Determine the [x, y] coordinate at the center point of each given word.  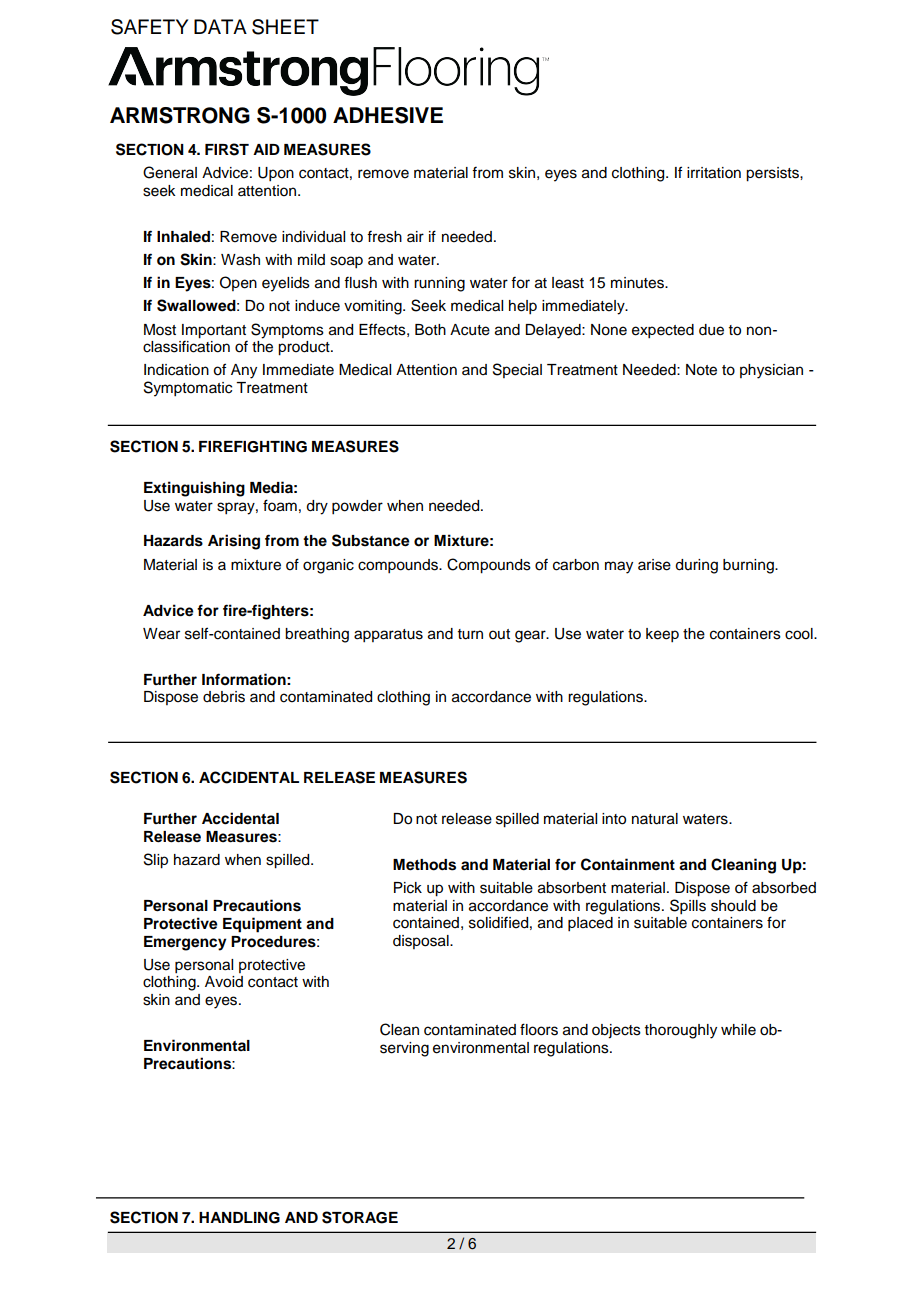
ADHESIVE [388, 115]
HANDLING [239, 1218]
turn [470, 634]
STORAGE [360, 1217]
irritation [714, 173]
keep [662, 635]
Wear [161, 634]
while [738, 1030]
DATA [220, 26]
